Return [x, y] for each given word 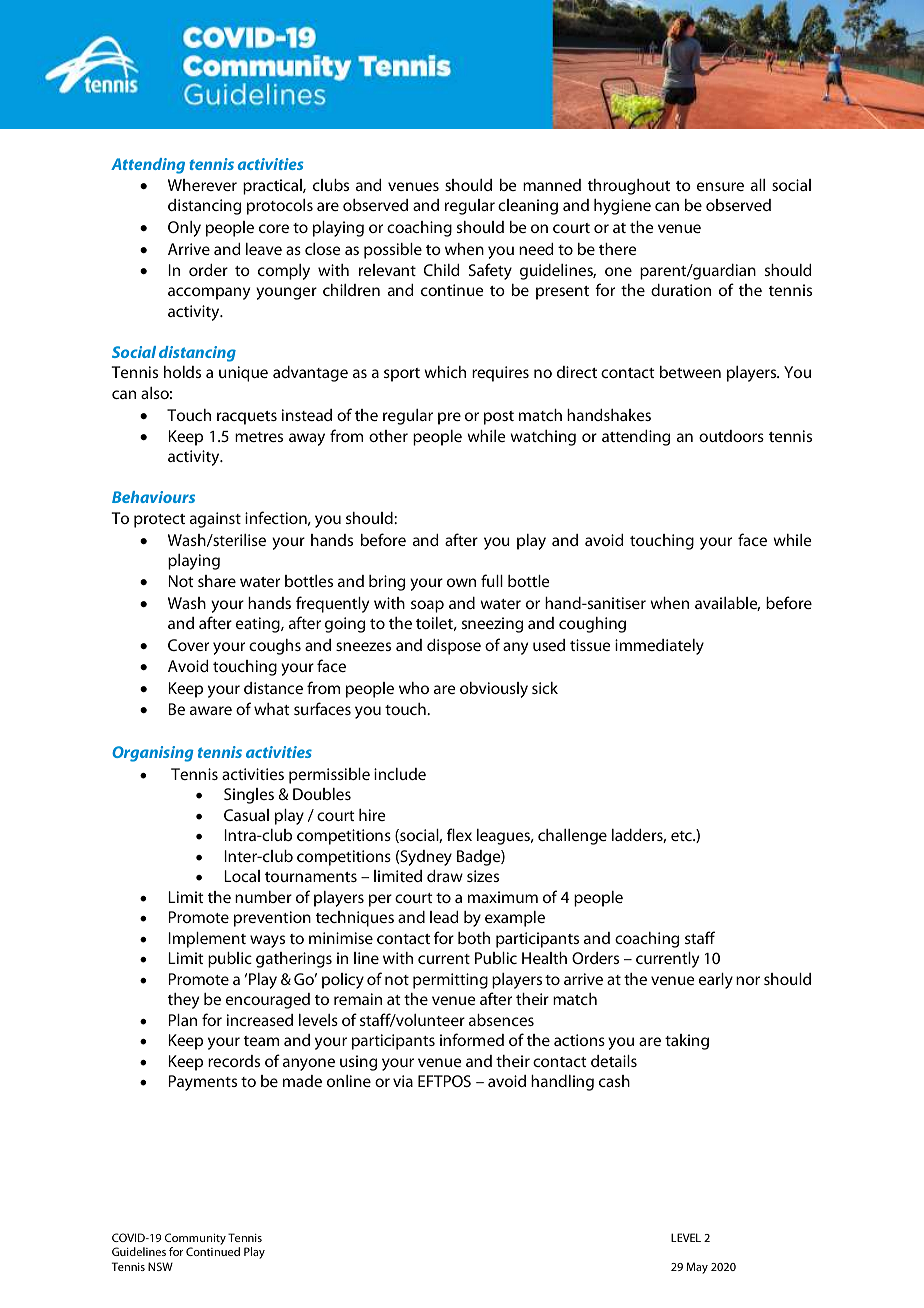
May [697, 1268]
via [403, 1081]
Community [195, 1239]
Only [184, 229]
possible [393, 251]
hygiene [622, 207]
